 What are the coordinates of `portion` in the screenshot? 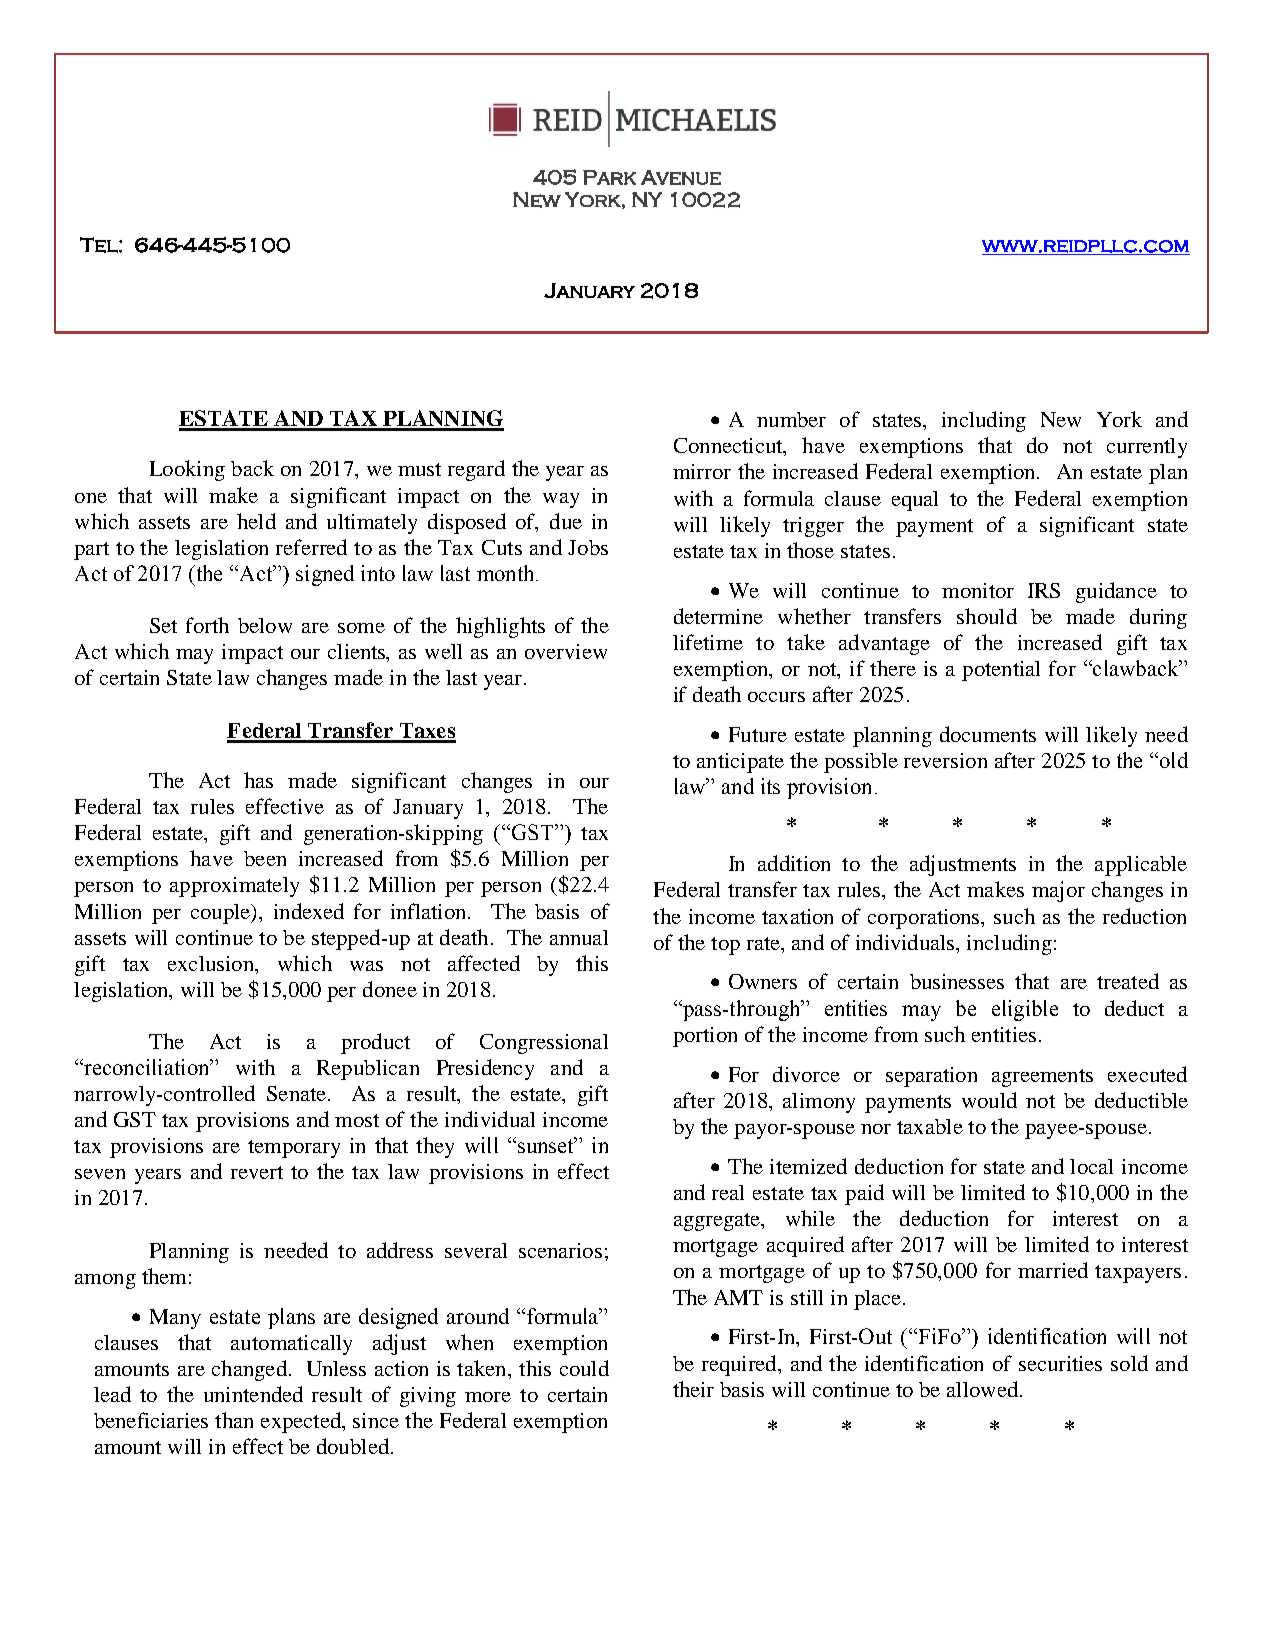 It's located at (705, 1037).
